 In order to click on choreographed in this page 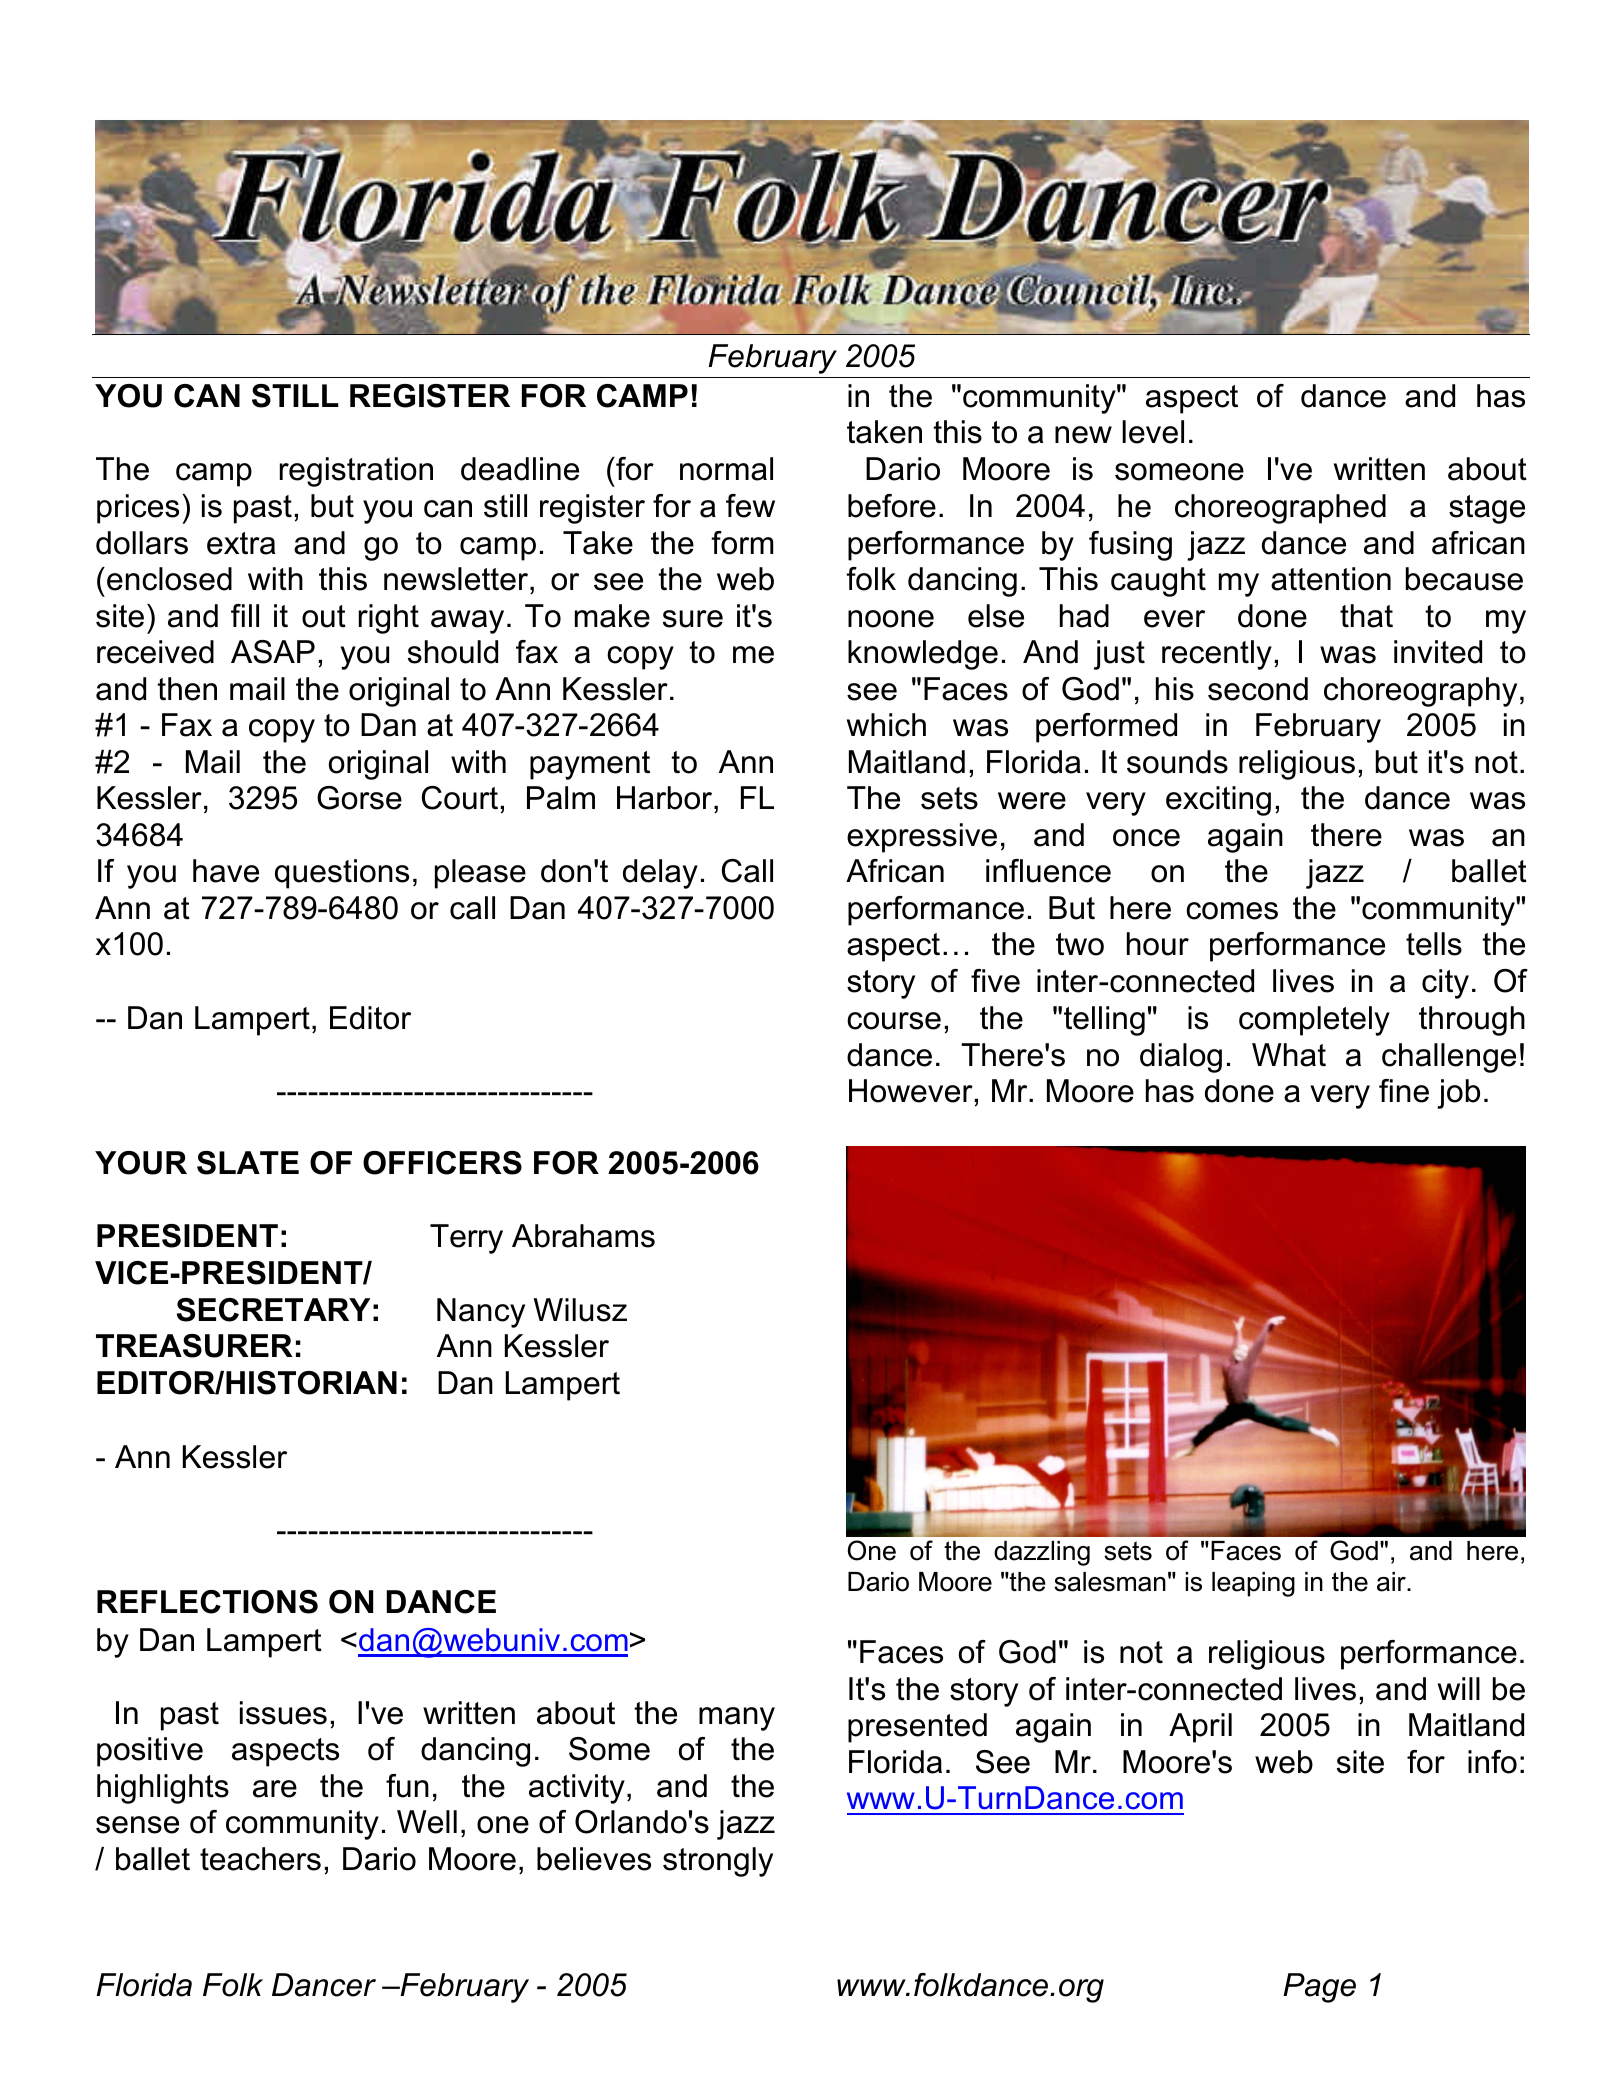, I will do `click(1280, 509)`.
